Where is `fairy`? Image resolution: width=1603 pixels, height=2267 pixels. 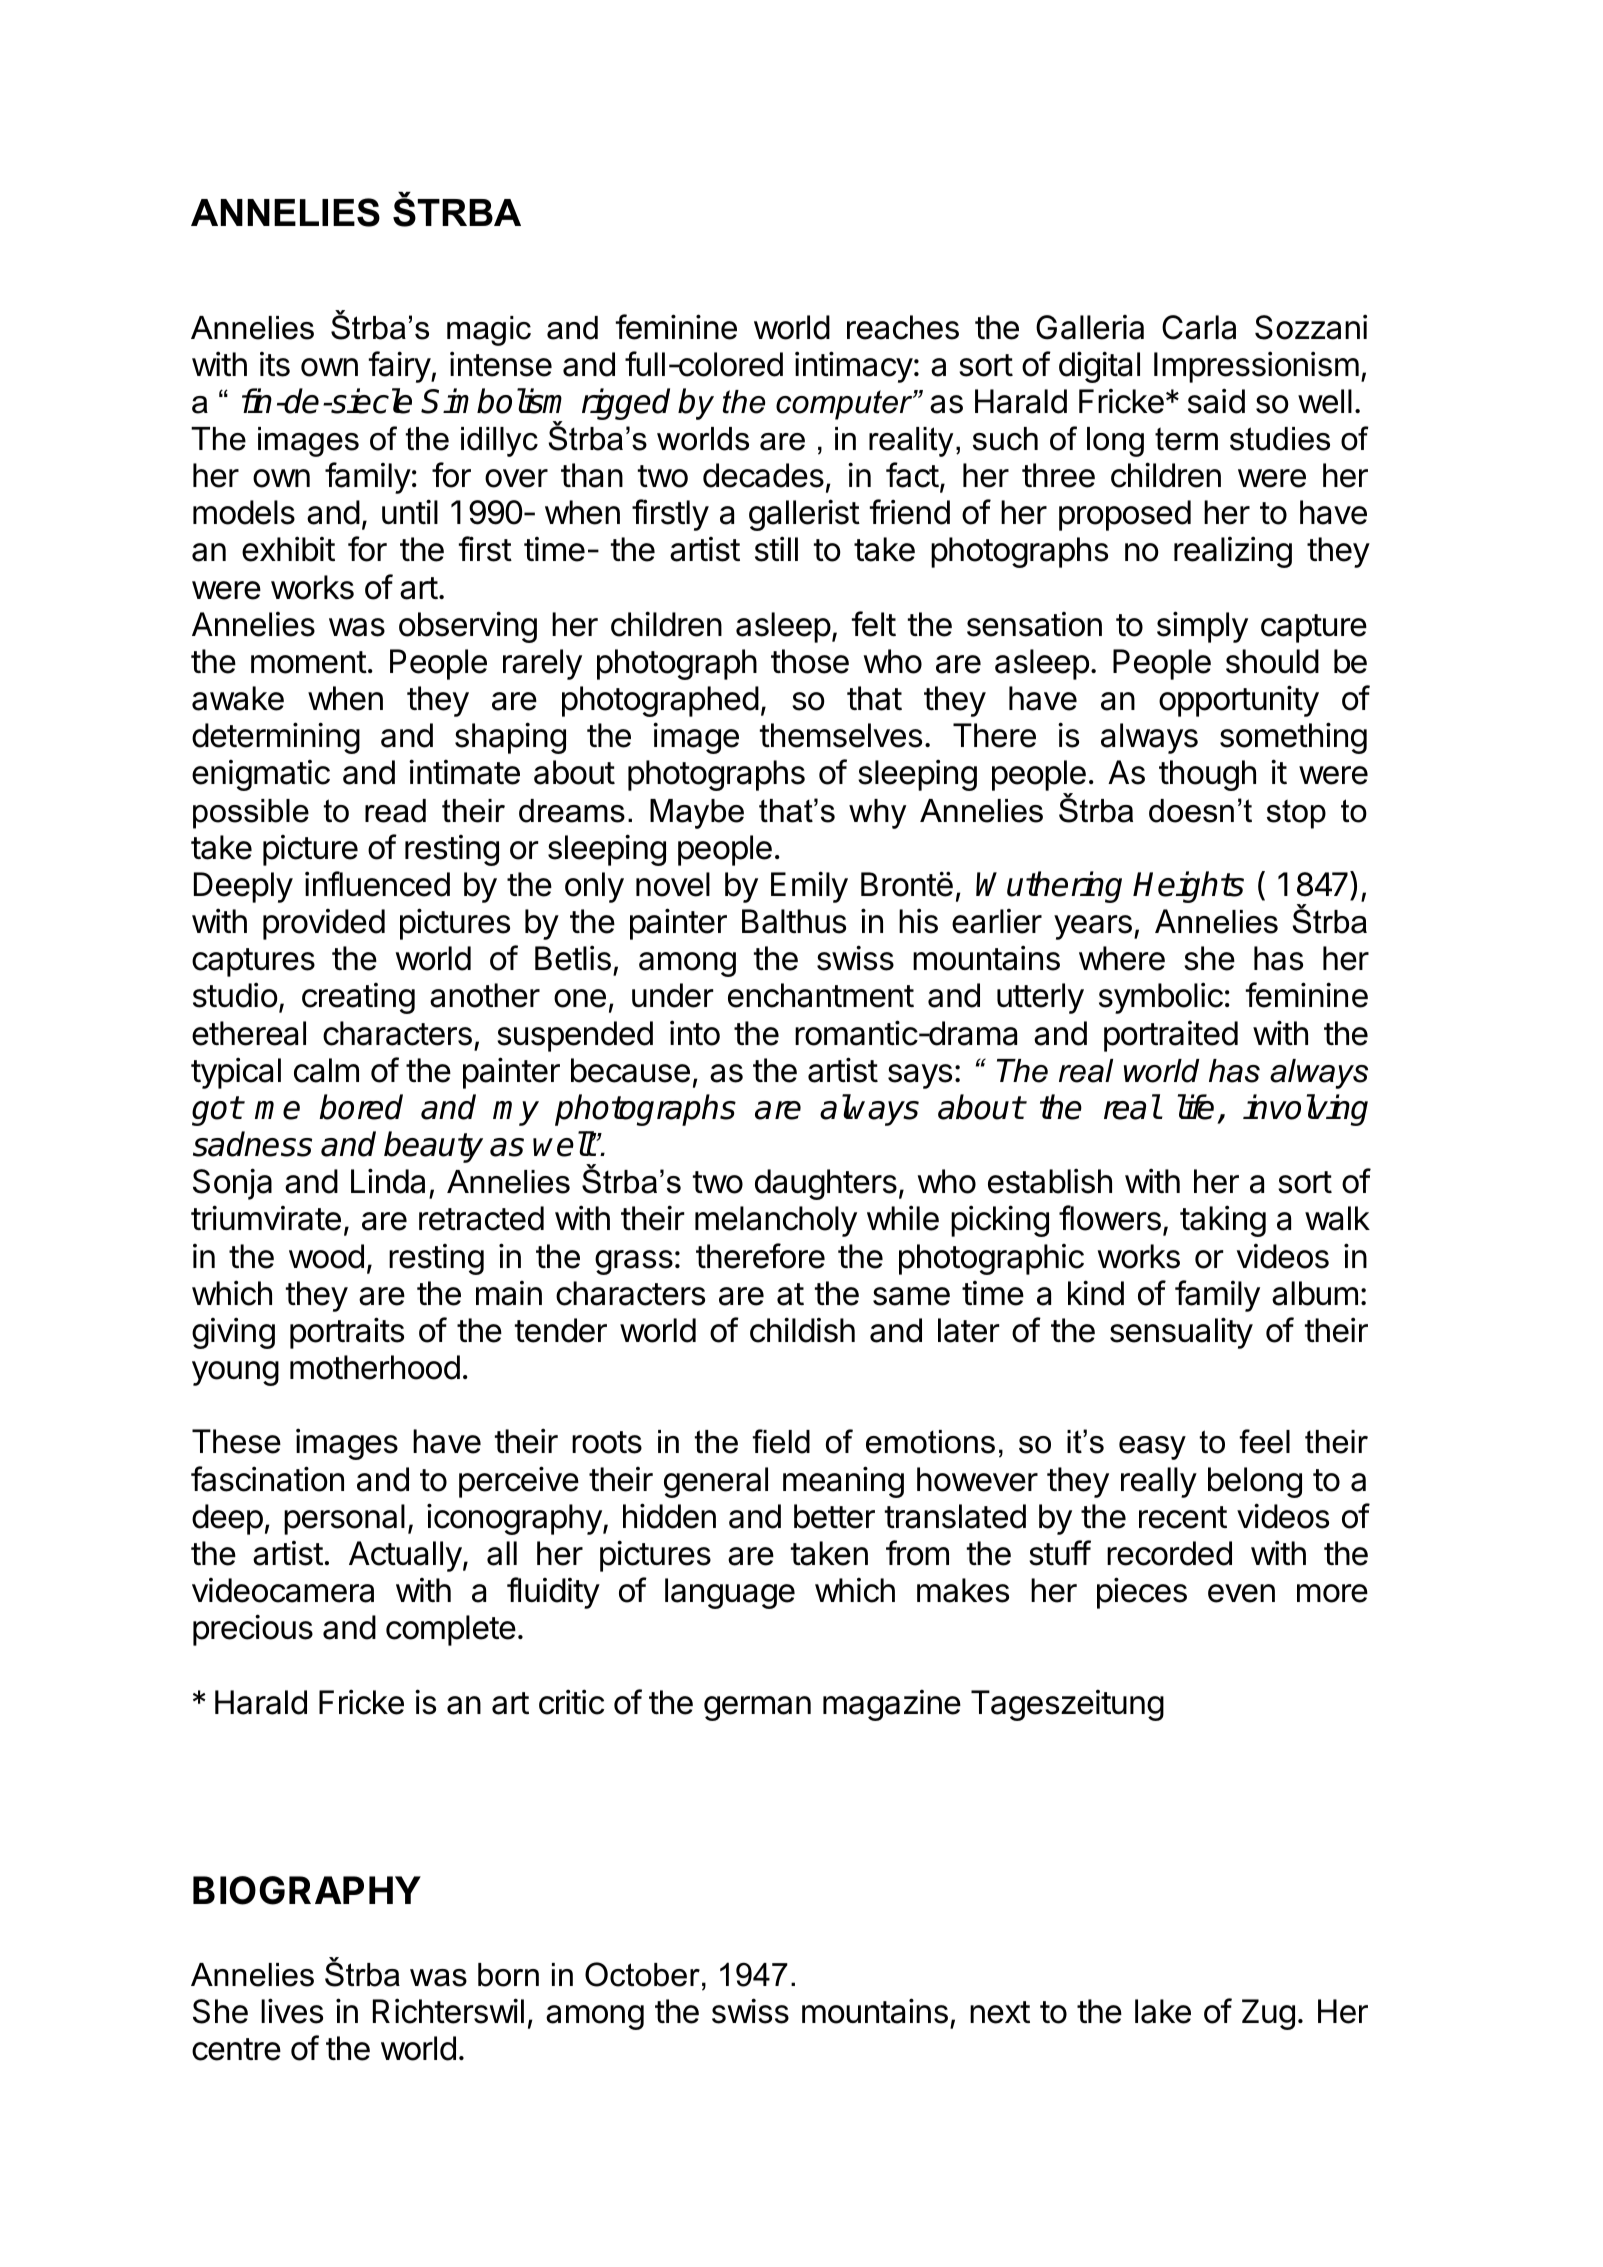 fairy is located at coordinates (400, 367).
